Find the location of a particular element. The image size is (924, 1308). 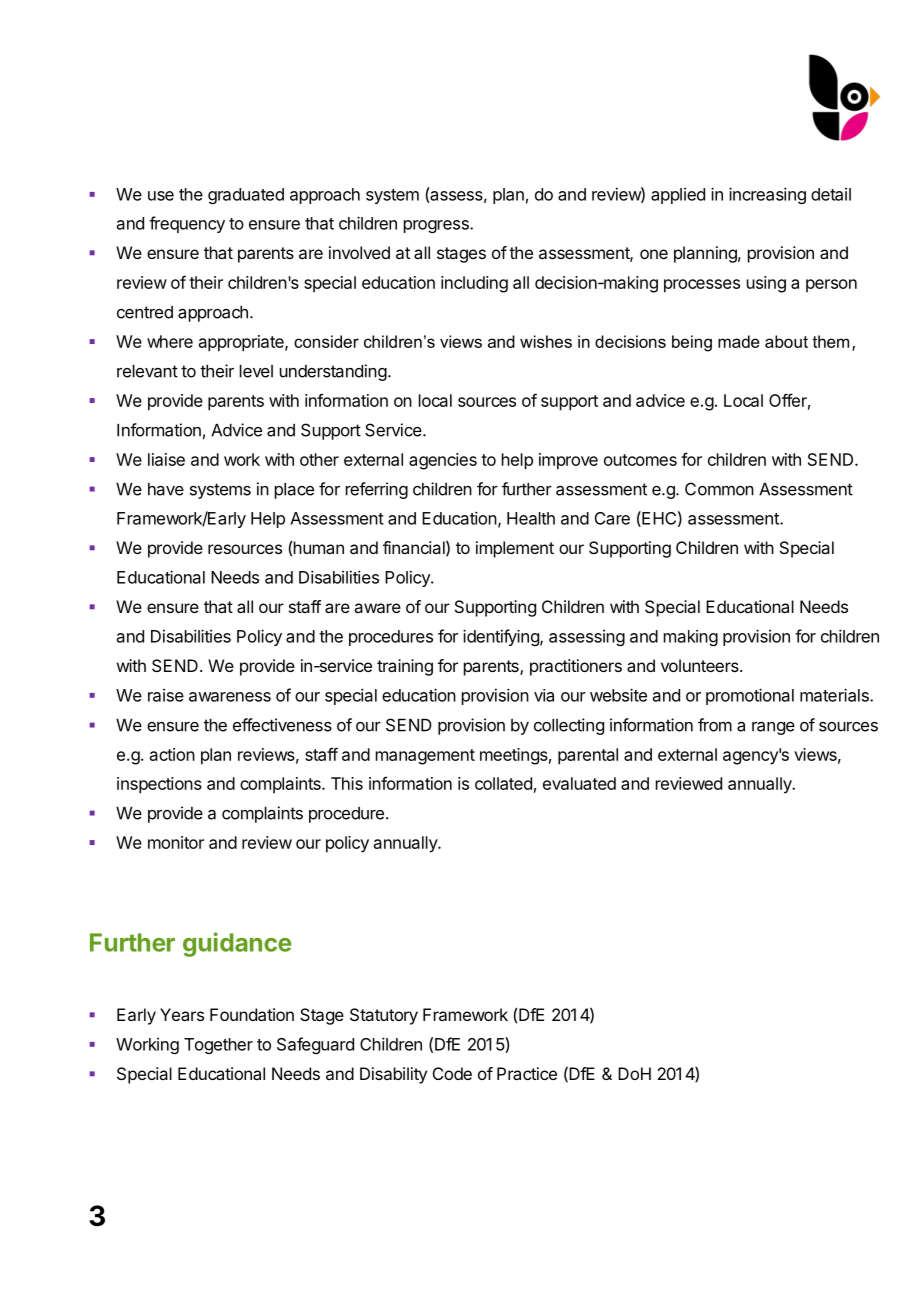

progress is located at coordinates (437, 226).
